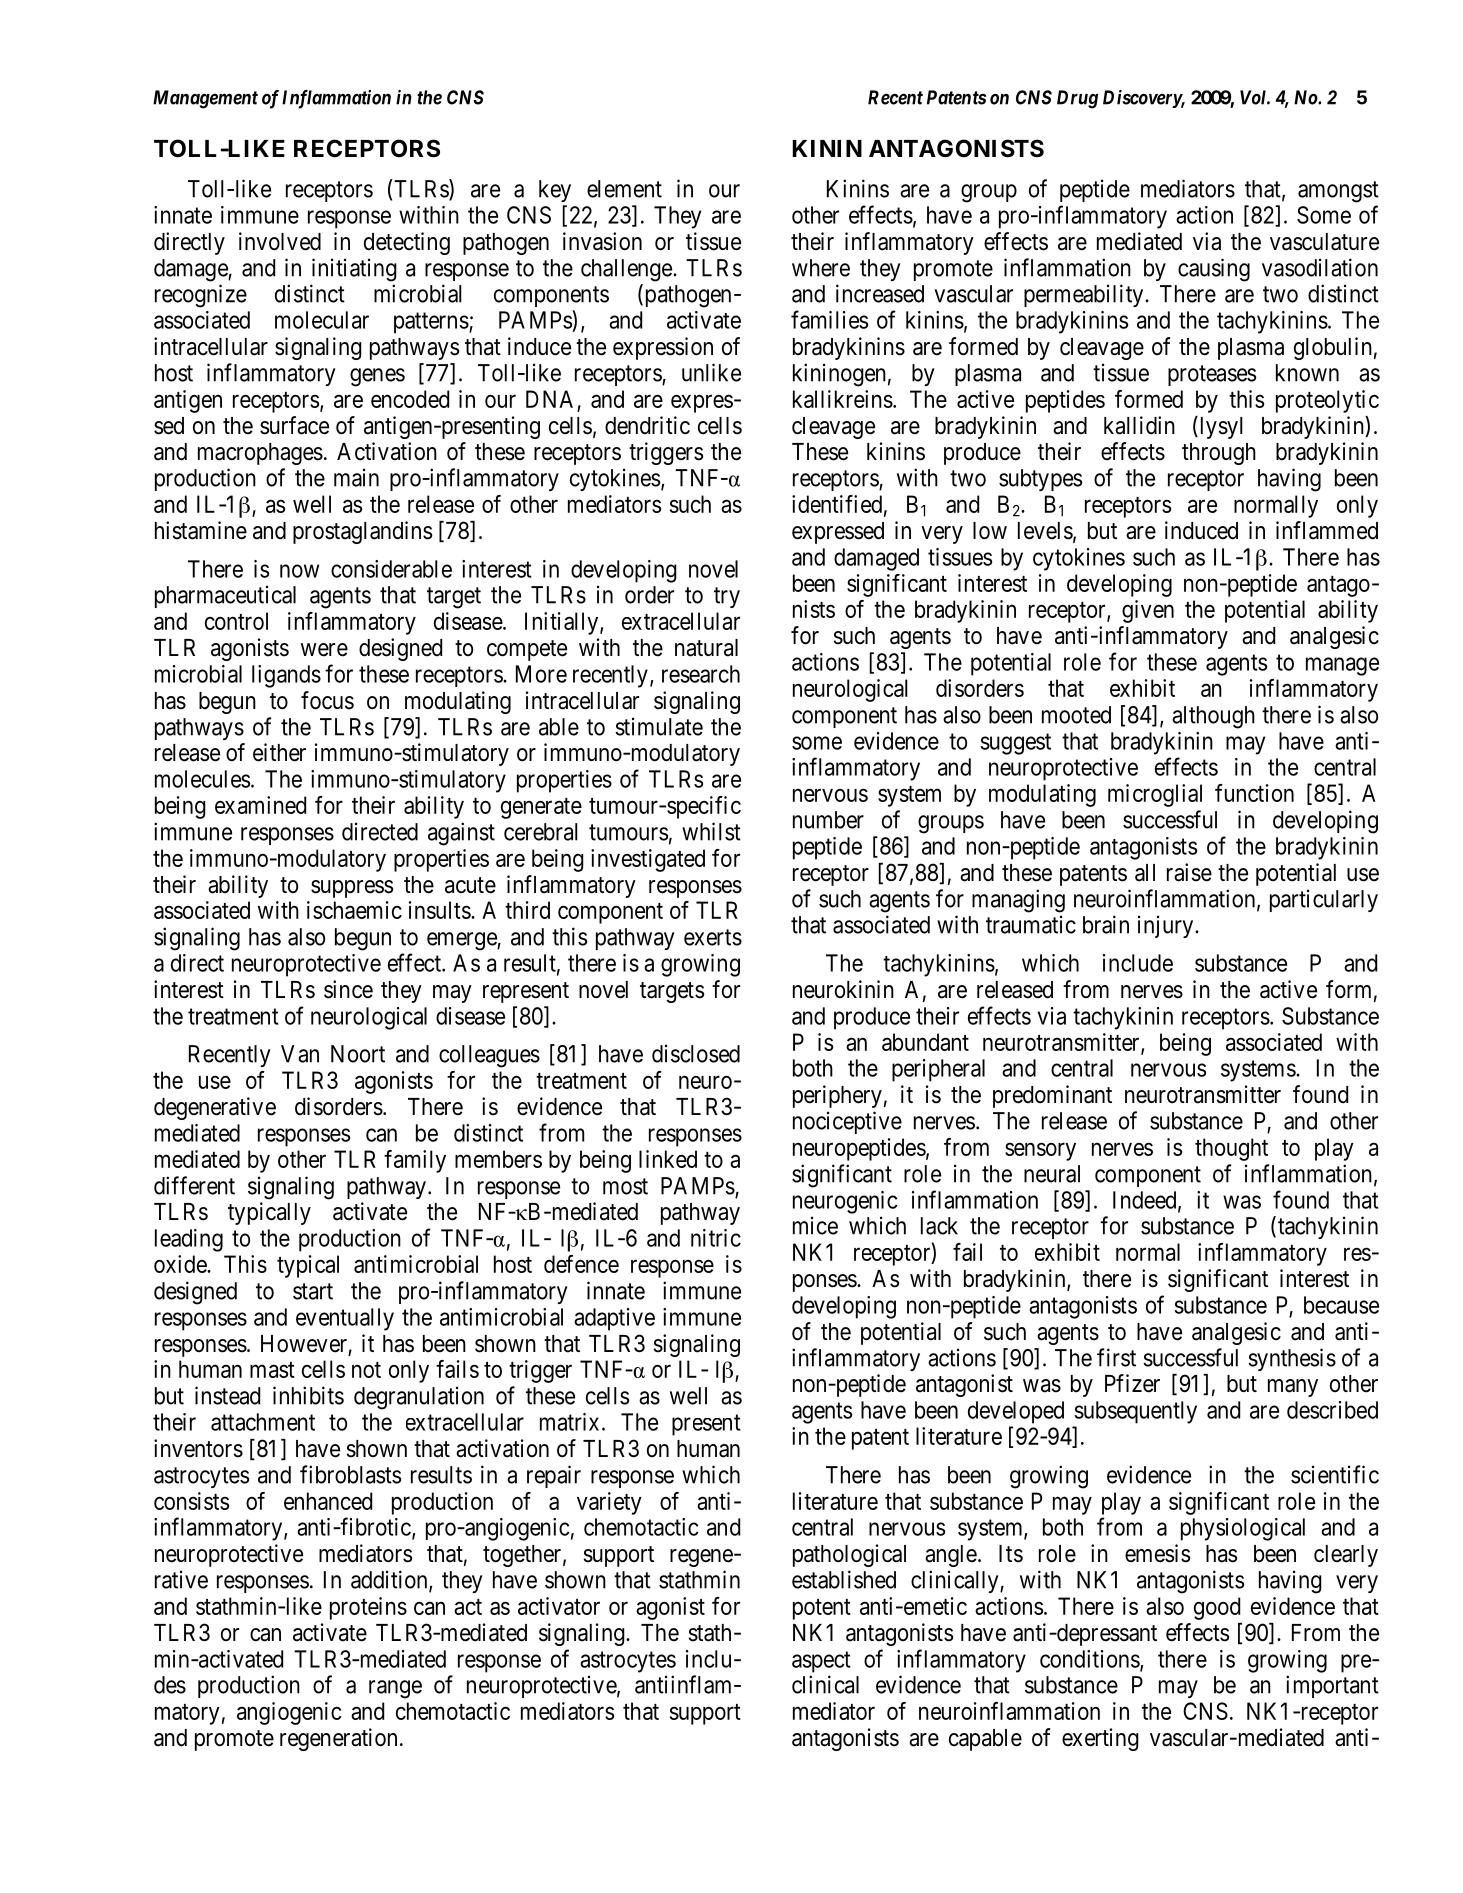 This screenshot has width=1463, height=1893. I want to click on through, so click(1219, 454).
